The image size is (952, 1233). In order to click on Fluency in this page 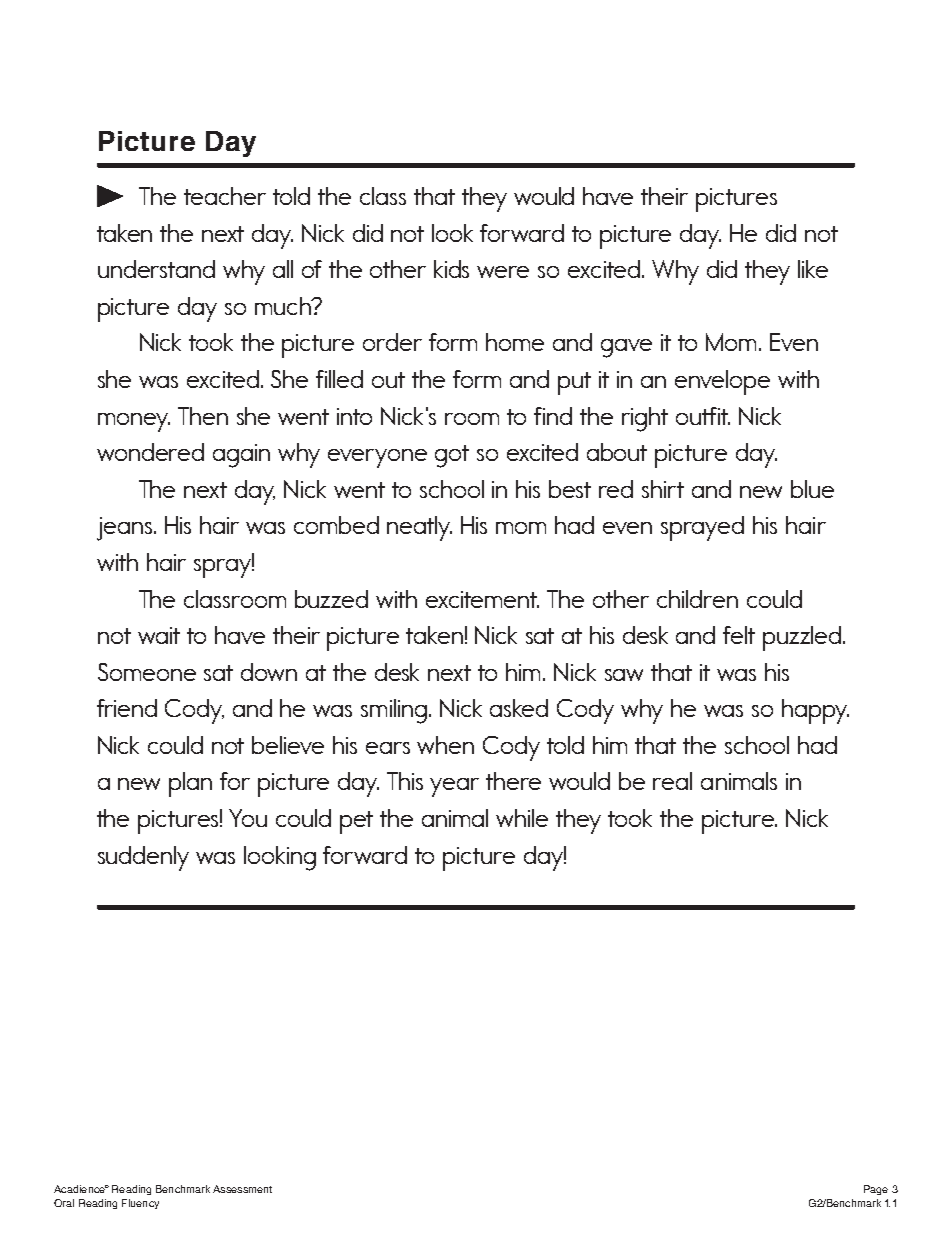, I will do `click(140, 1204)`.
